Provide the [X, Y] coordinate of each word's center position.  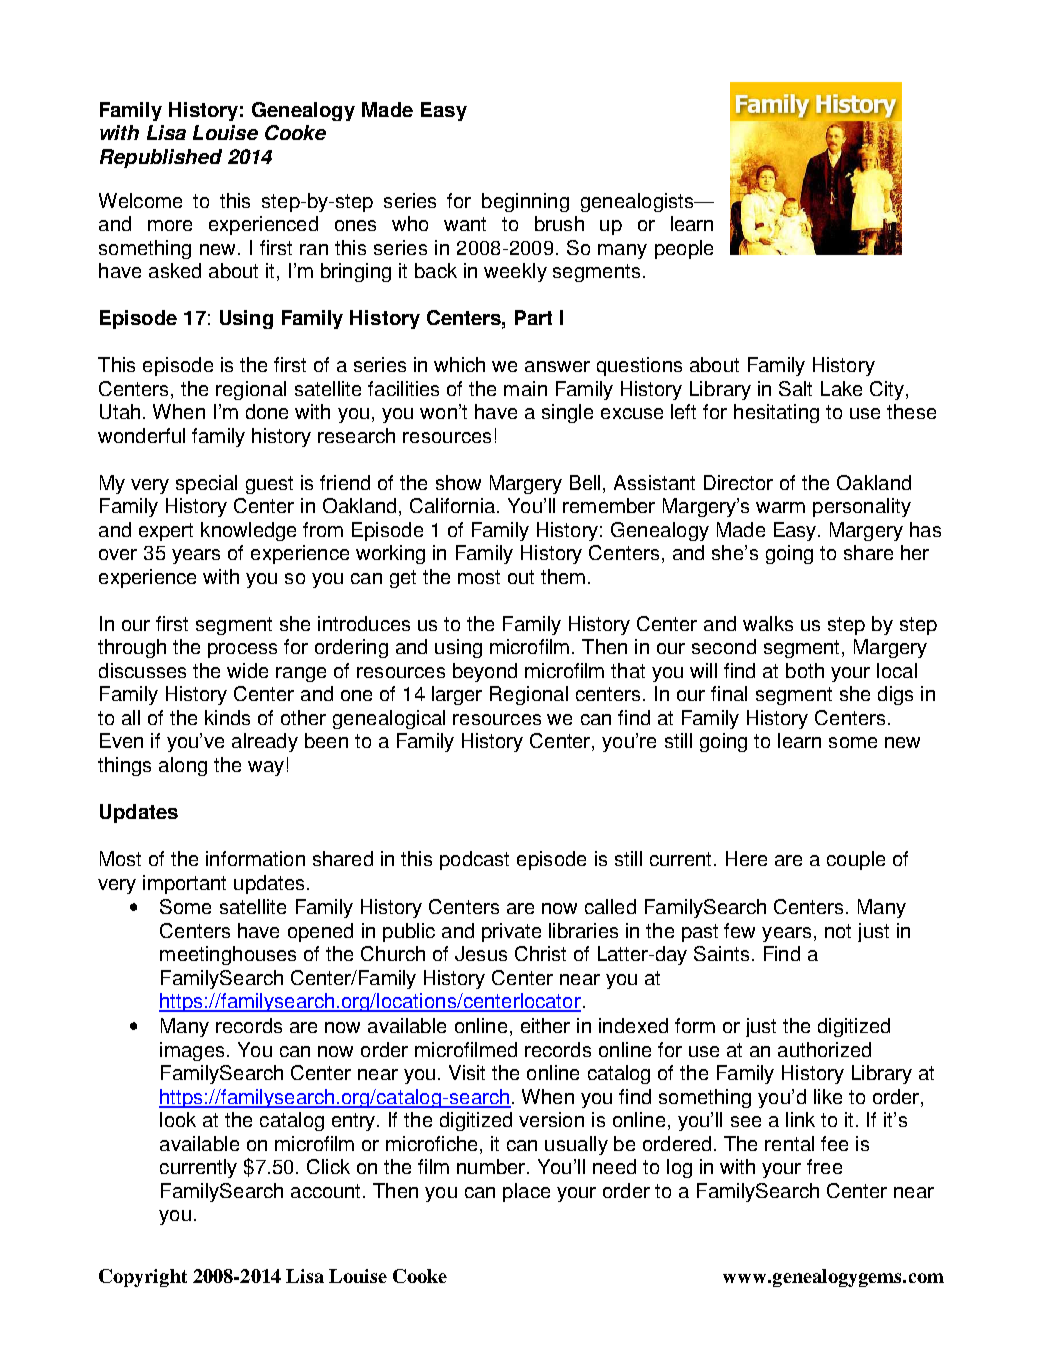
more [170, 225]
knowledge [248, 531]
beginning [525, 202]
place [526, 1192]
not [838, 931]
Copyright [143, 1278]
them [563, 576]
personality [862, 507]
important [184, 884]
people [684, 249]
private [511, 932]
